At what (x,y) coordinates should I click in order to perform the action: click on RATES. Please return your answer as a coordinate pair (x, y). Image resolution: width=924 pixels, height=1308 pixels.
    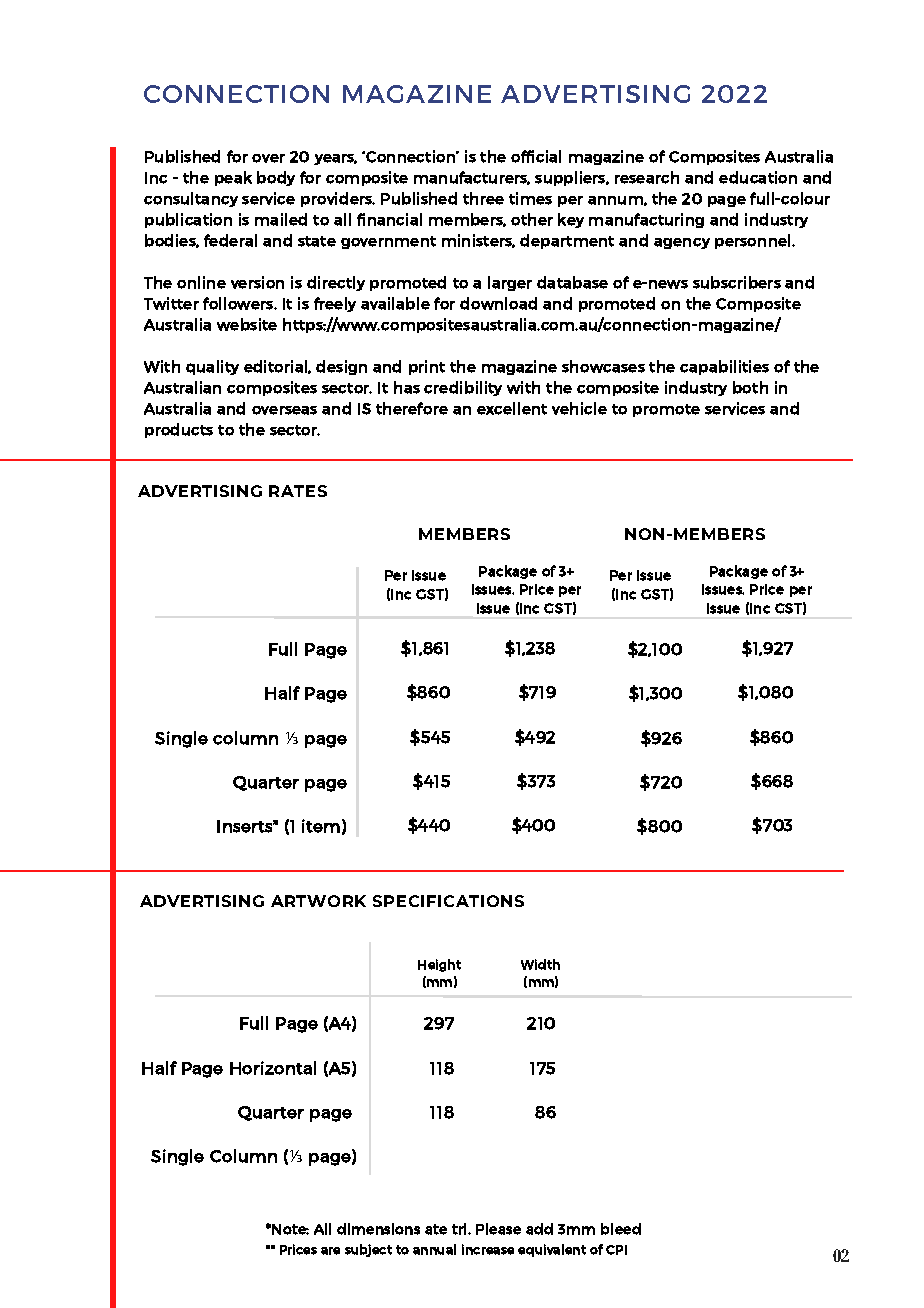
    Looking at the image, I should click on (298, 491).
